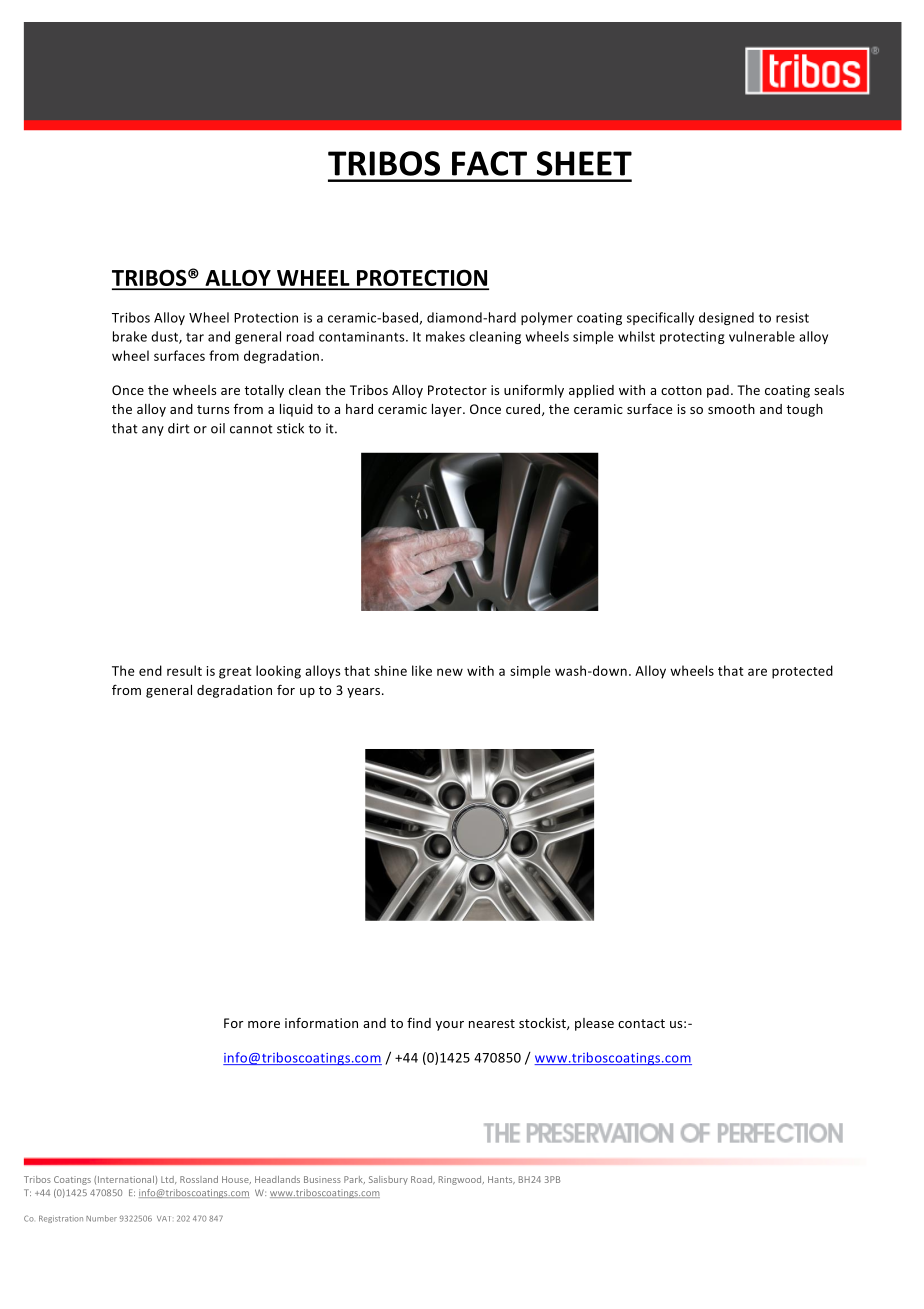  Describe the element at coordinates (802, 672) in the page. I see `protected` at that location.
